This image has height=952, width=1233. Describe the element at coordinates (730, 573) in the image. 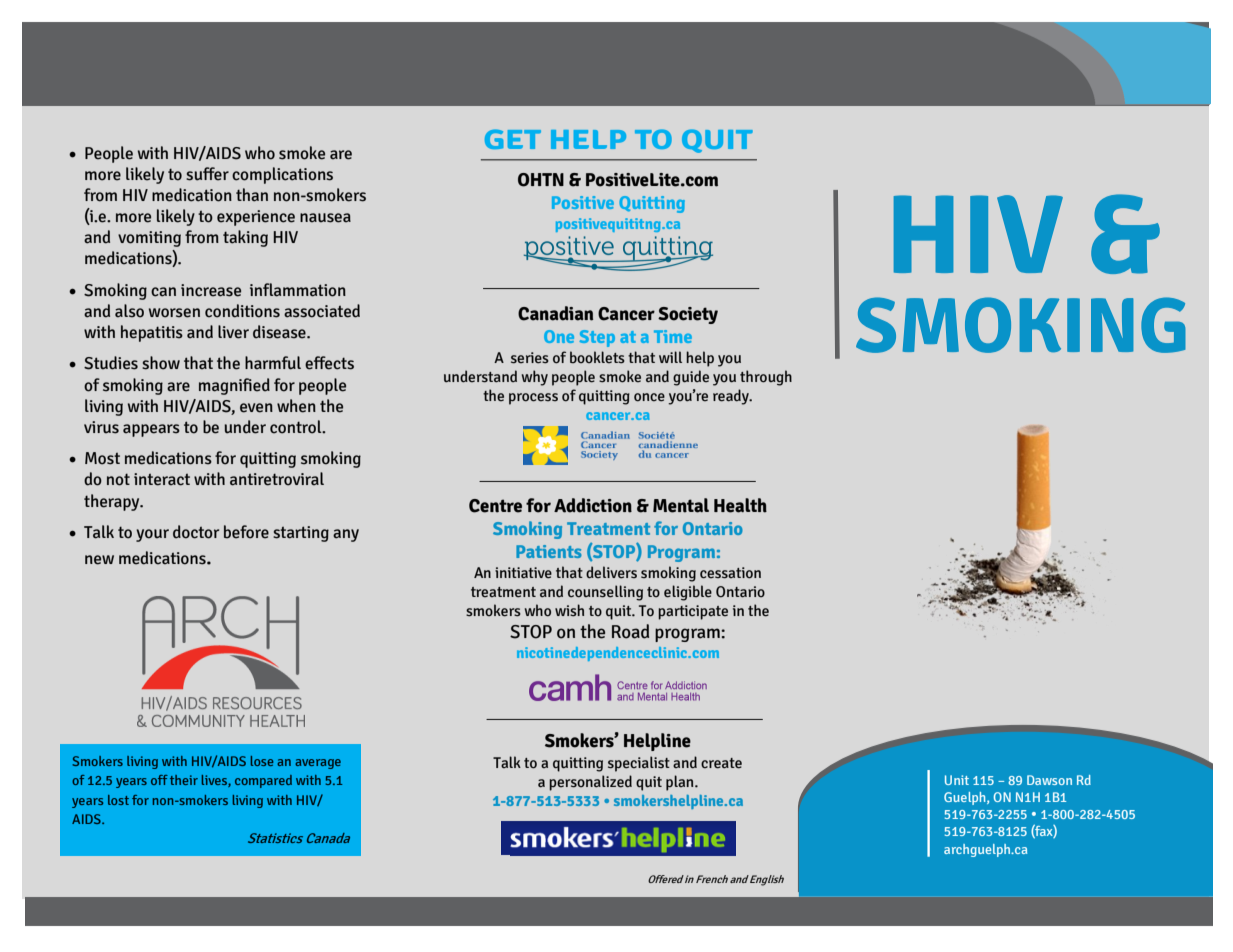

I see `cessation` at that location.
